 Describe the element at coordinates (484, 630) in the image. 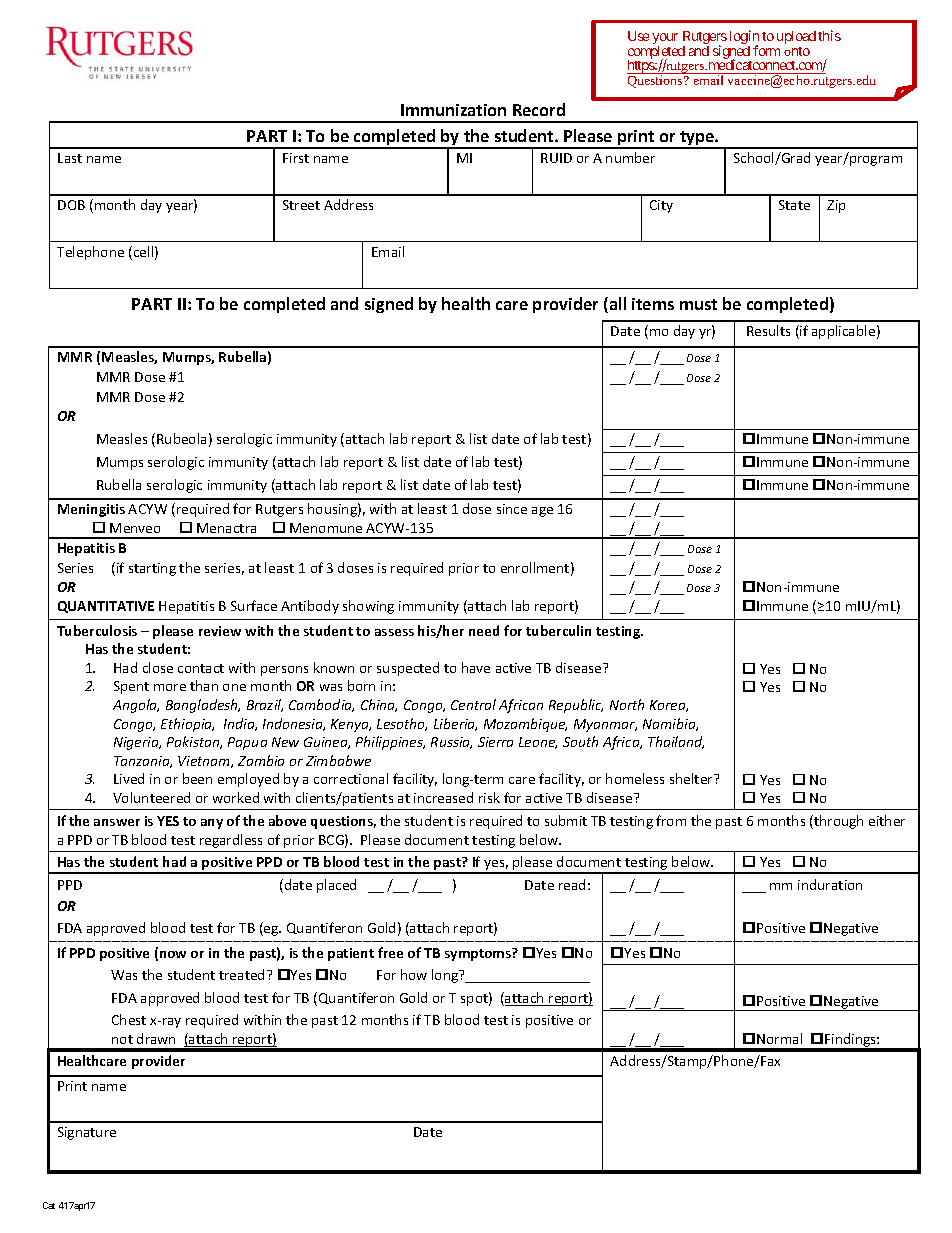

I see `need` at that location.
